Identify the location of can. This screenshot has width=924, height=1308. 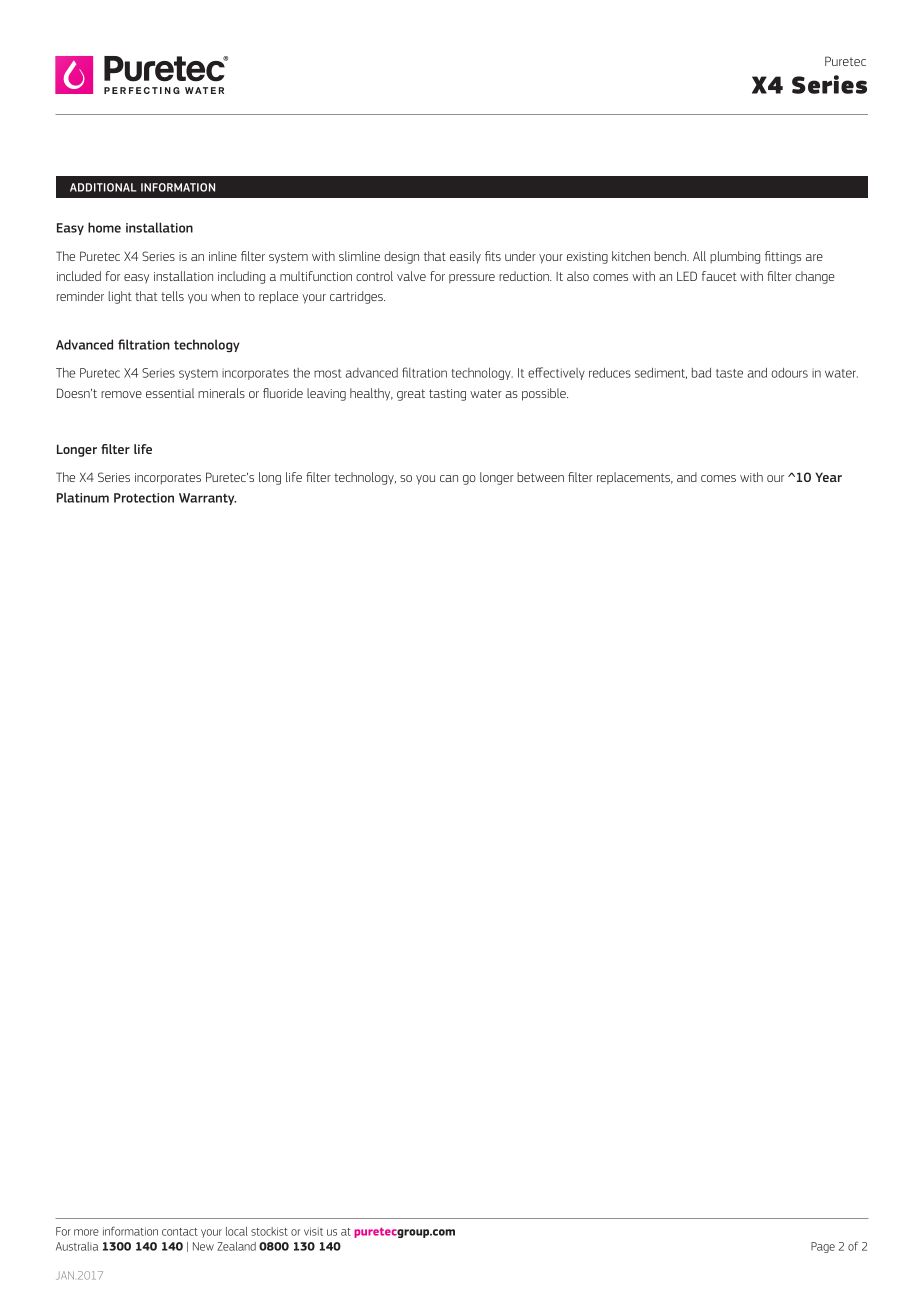
(449, 478).
